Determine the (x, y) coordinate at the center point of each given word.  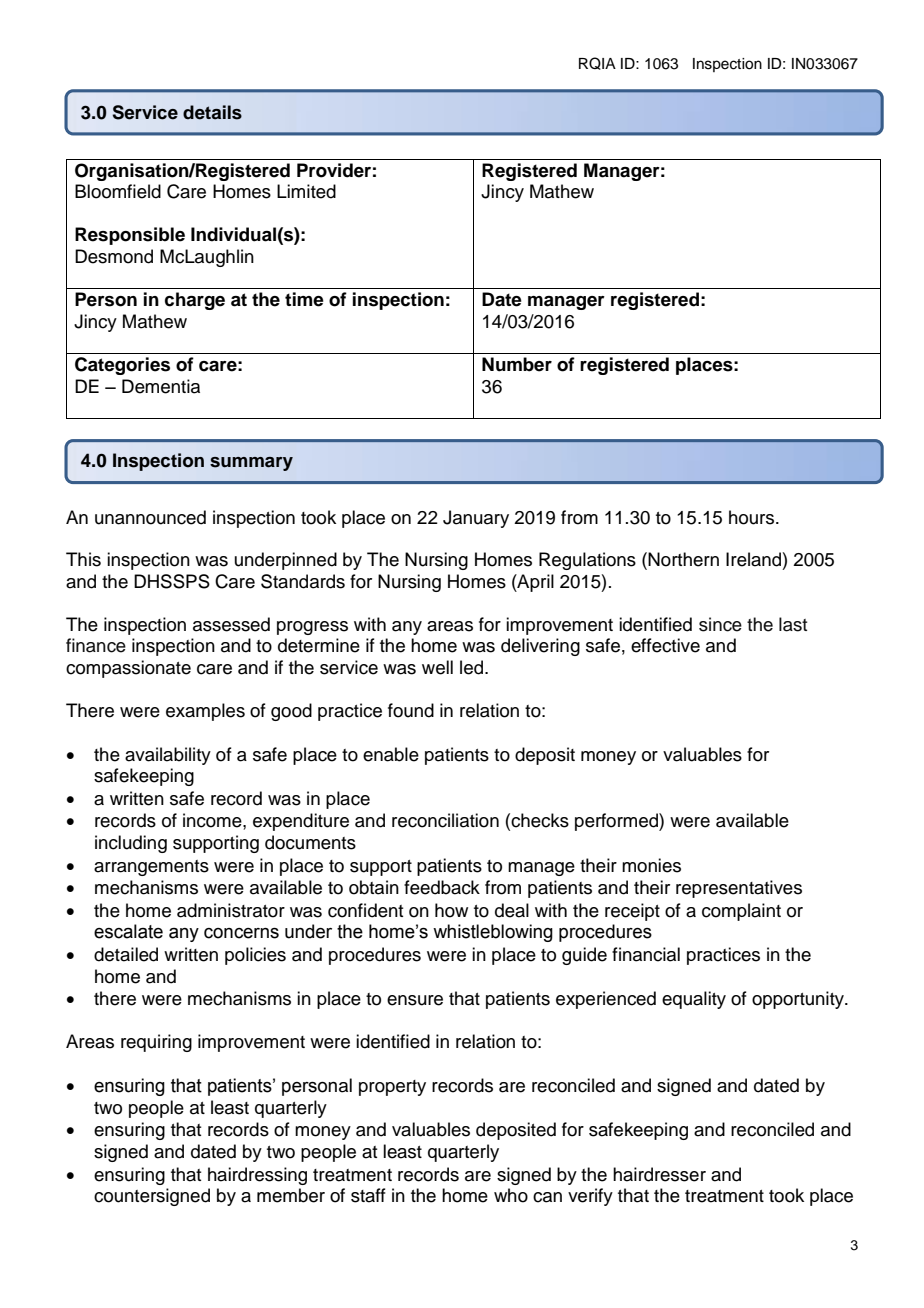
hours (753, 517)
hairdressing (257, 1176)
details (212, 112)
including (131, 844)
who (511, 1195)
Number (517, 364)
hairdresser (659, 1174)
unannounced (150, 517)
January (476, 519)
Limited (306, 191)
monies (651, 865)
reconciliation (445, 820)
